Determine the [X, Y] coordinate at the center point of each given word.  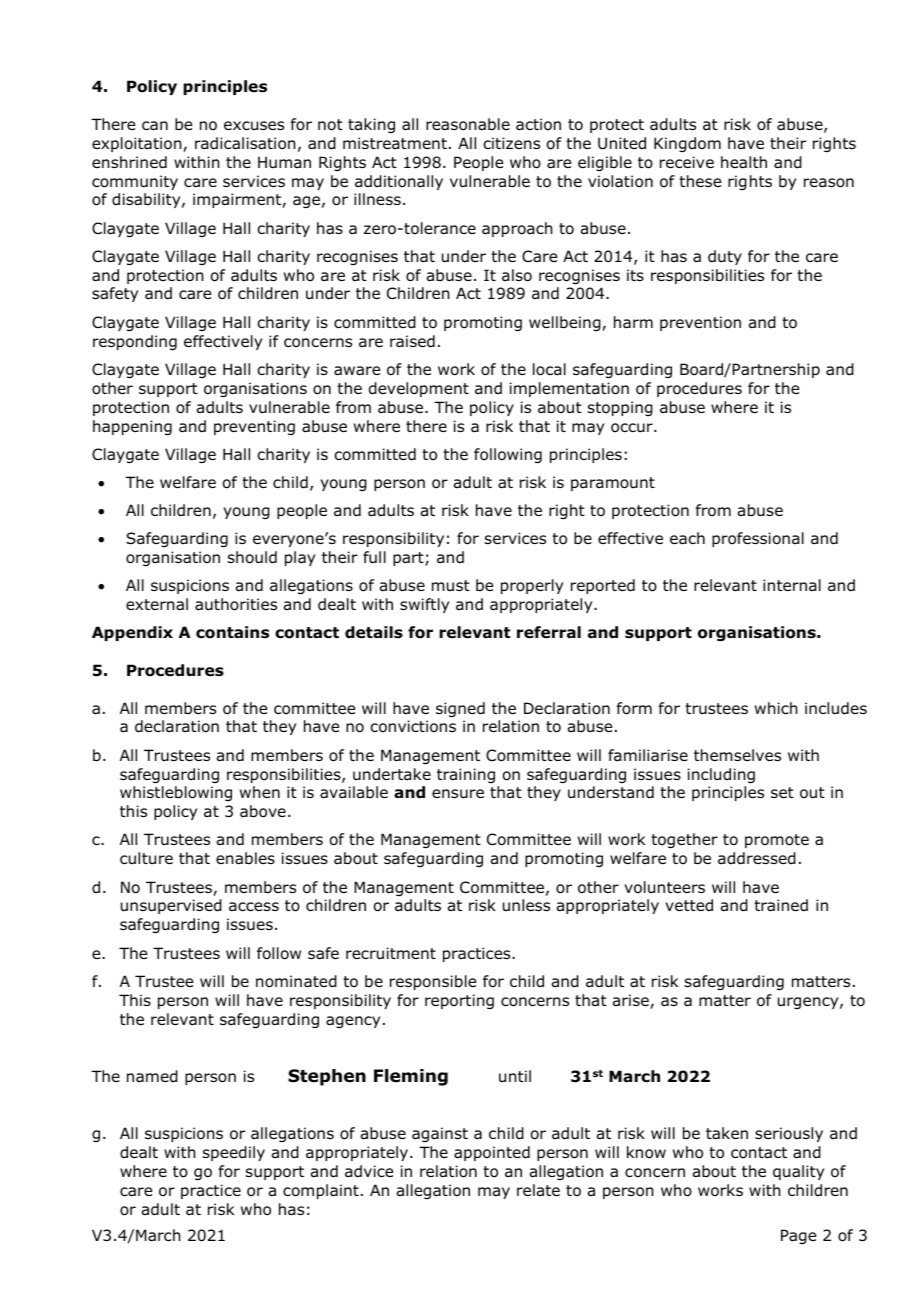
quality [798, 1172]
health [744, 162]
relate [538, 1190]
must [451, 586]
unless [526, 905]
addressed [757, 858]
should [252, 557]
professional [758, 539]
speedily [234, 1153]
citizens [511, 143]
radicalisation [245, 143]
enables [245, 858]
